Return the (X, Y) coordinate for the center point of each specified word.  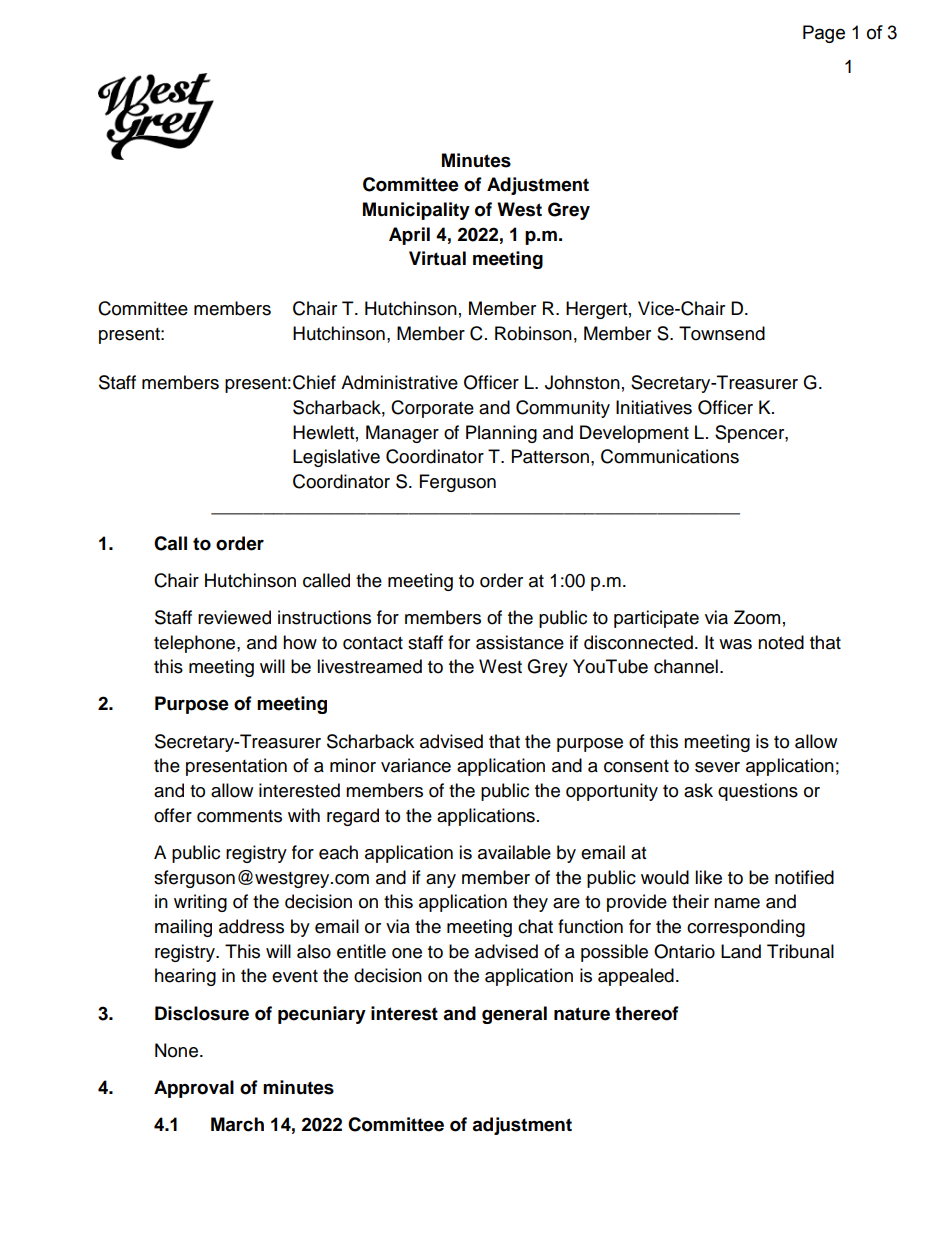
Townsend (722, 333)
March (237, 1124)
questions (758, 792)
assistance (520, 642)
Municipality (416, 211)
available (514, 852)
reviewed (234, 617)
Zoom (757, 617)
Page (824, 34)
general (514, 1015)
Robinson (533, 333)
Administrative (399, 382)
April (409, 236)
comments (239, 816)
